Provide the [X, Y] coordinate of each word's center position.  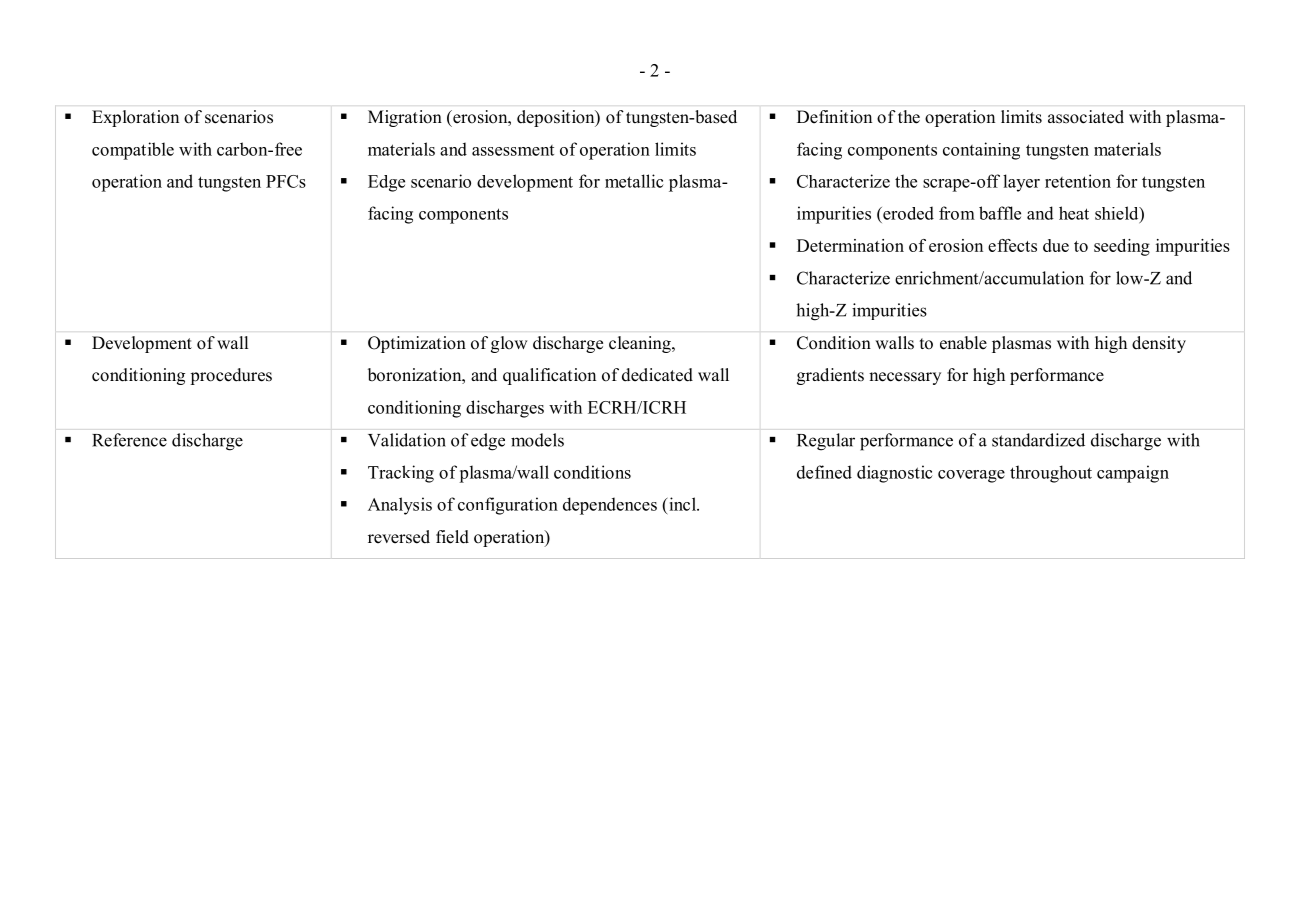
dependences [610, 506]
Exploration [135, 118]
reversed [399, 537]
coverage [971, 476]
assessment [513, 150]
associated [1086, 117]
